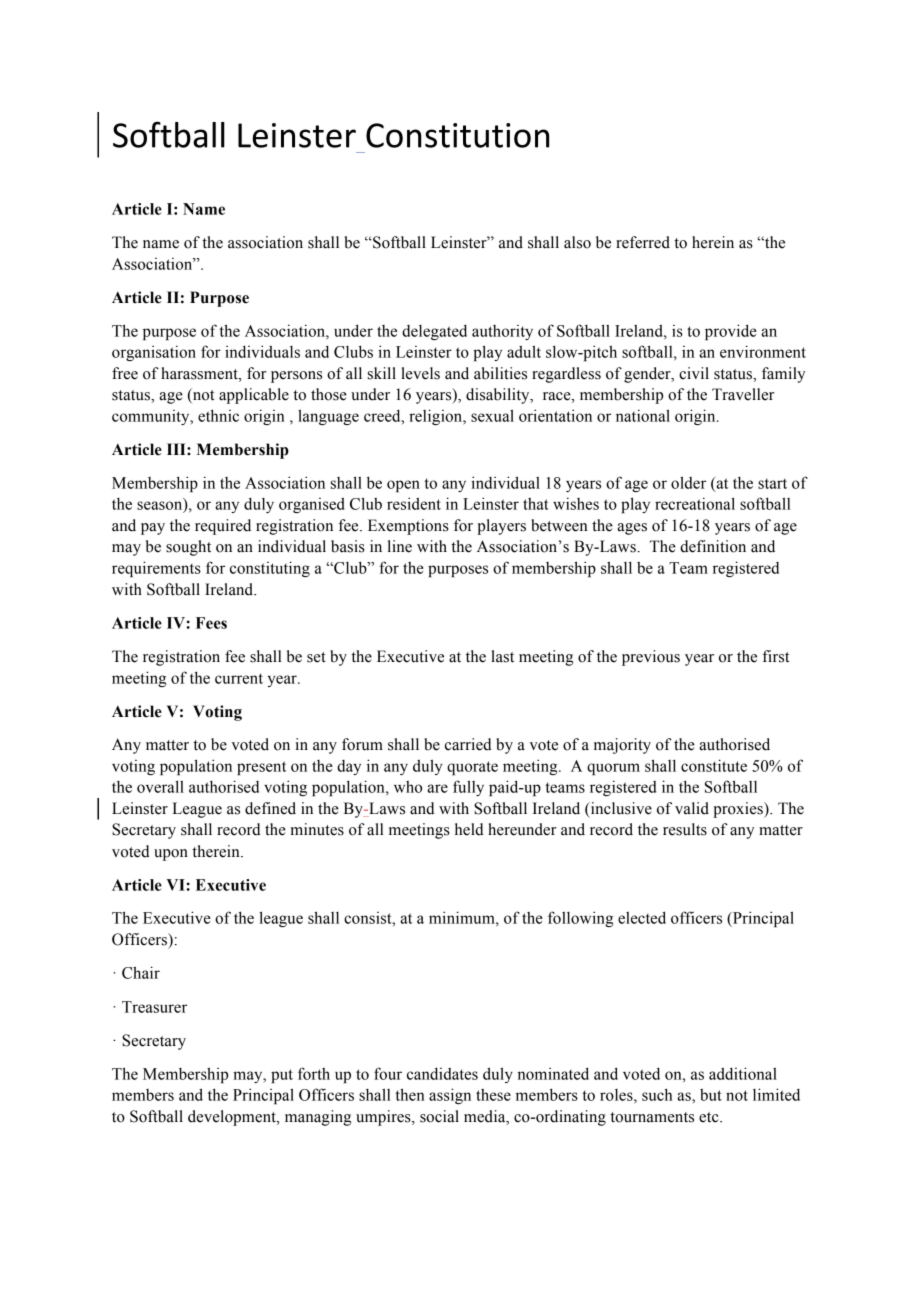 Image resolution: width=924 pixels, height=1308 pixels. What do you see at coordinates (233, 1118) in the screenshot?
I see `development` at bounding box center [233, 1118].
